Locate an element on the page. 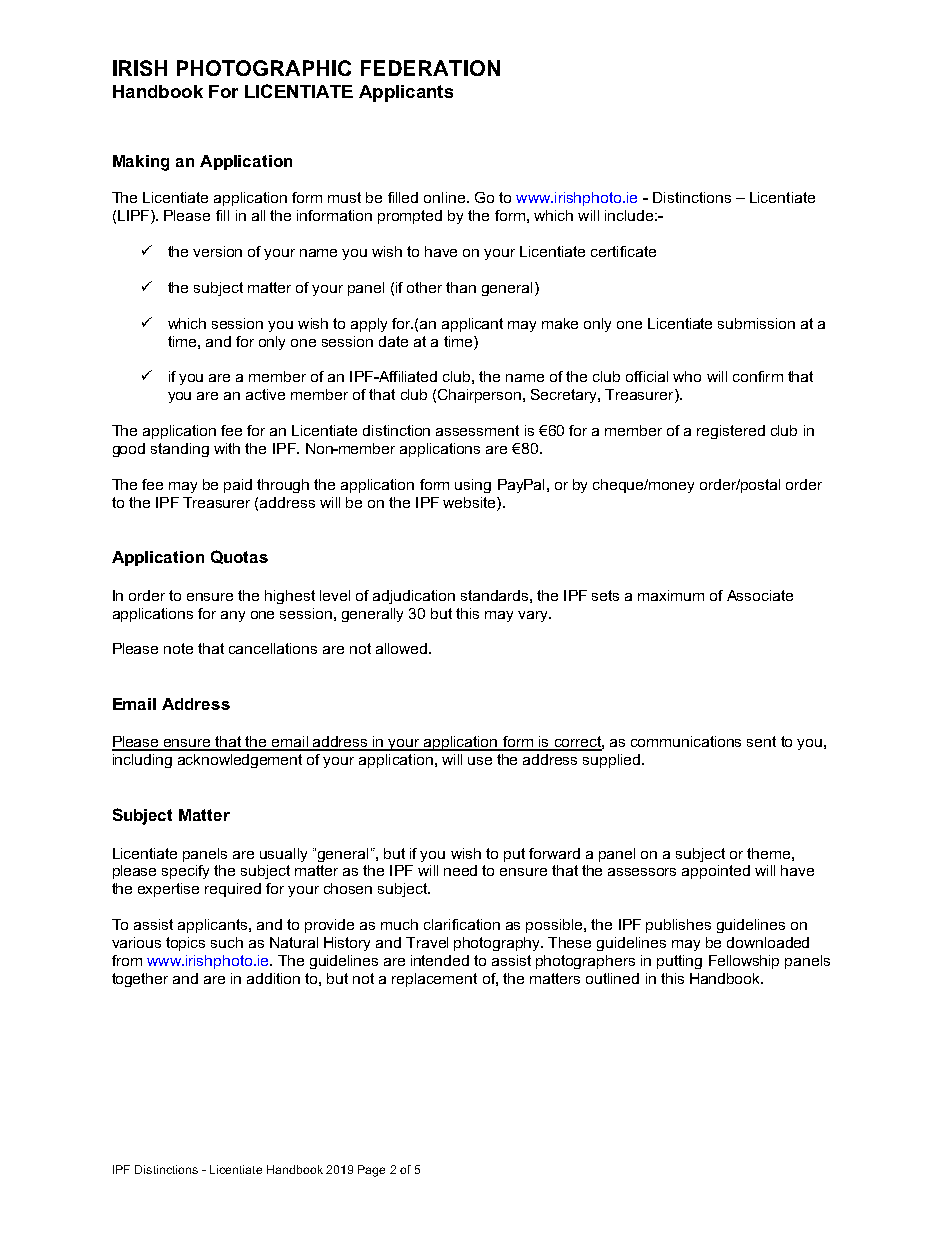 This page has width=952, height=1233. PHOTOGRAPHIC is located at coordinates (264, 68).
